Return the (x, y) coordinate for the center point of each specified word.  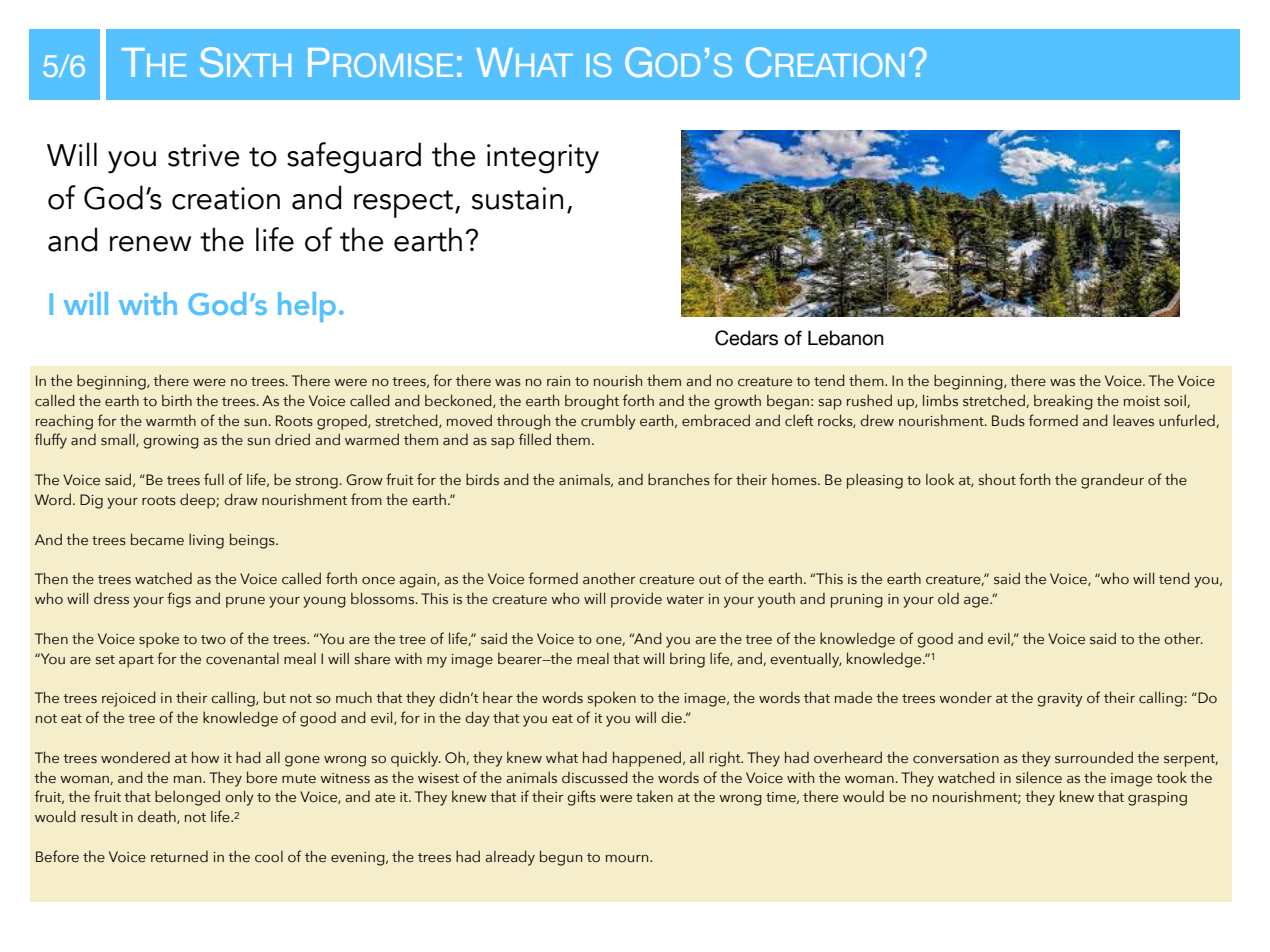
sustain (517, 198)
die (671, 717)
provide (636, 600)
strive (204, 155)
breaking (1063, 402)
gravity (1060, 700)
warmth (171, 420)
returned (179, 857)
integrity (543, 159)
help (307, 307)
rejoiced (129, 699)
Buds (1008, 420)
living (206, 541)
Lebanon (846, 338)
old (948, 599)
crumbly (608, 422)
